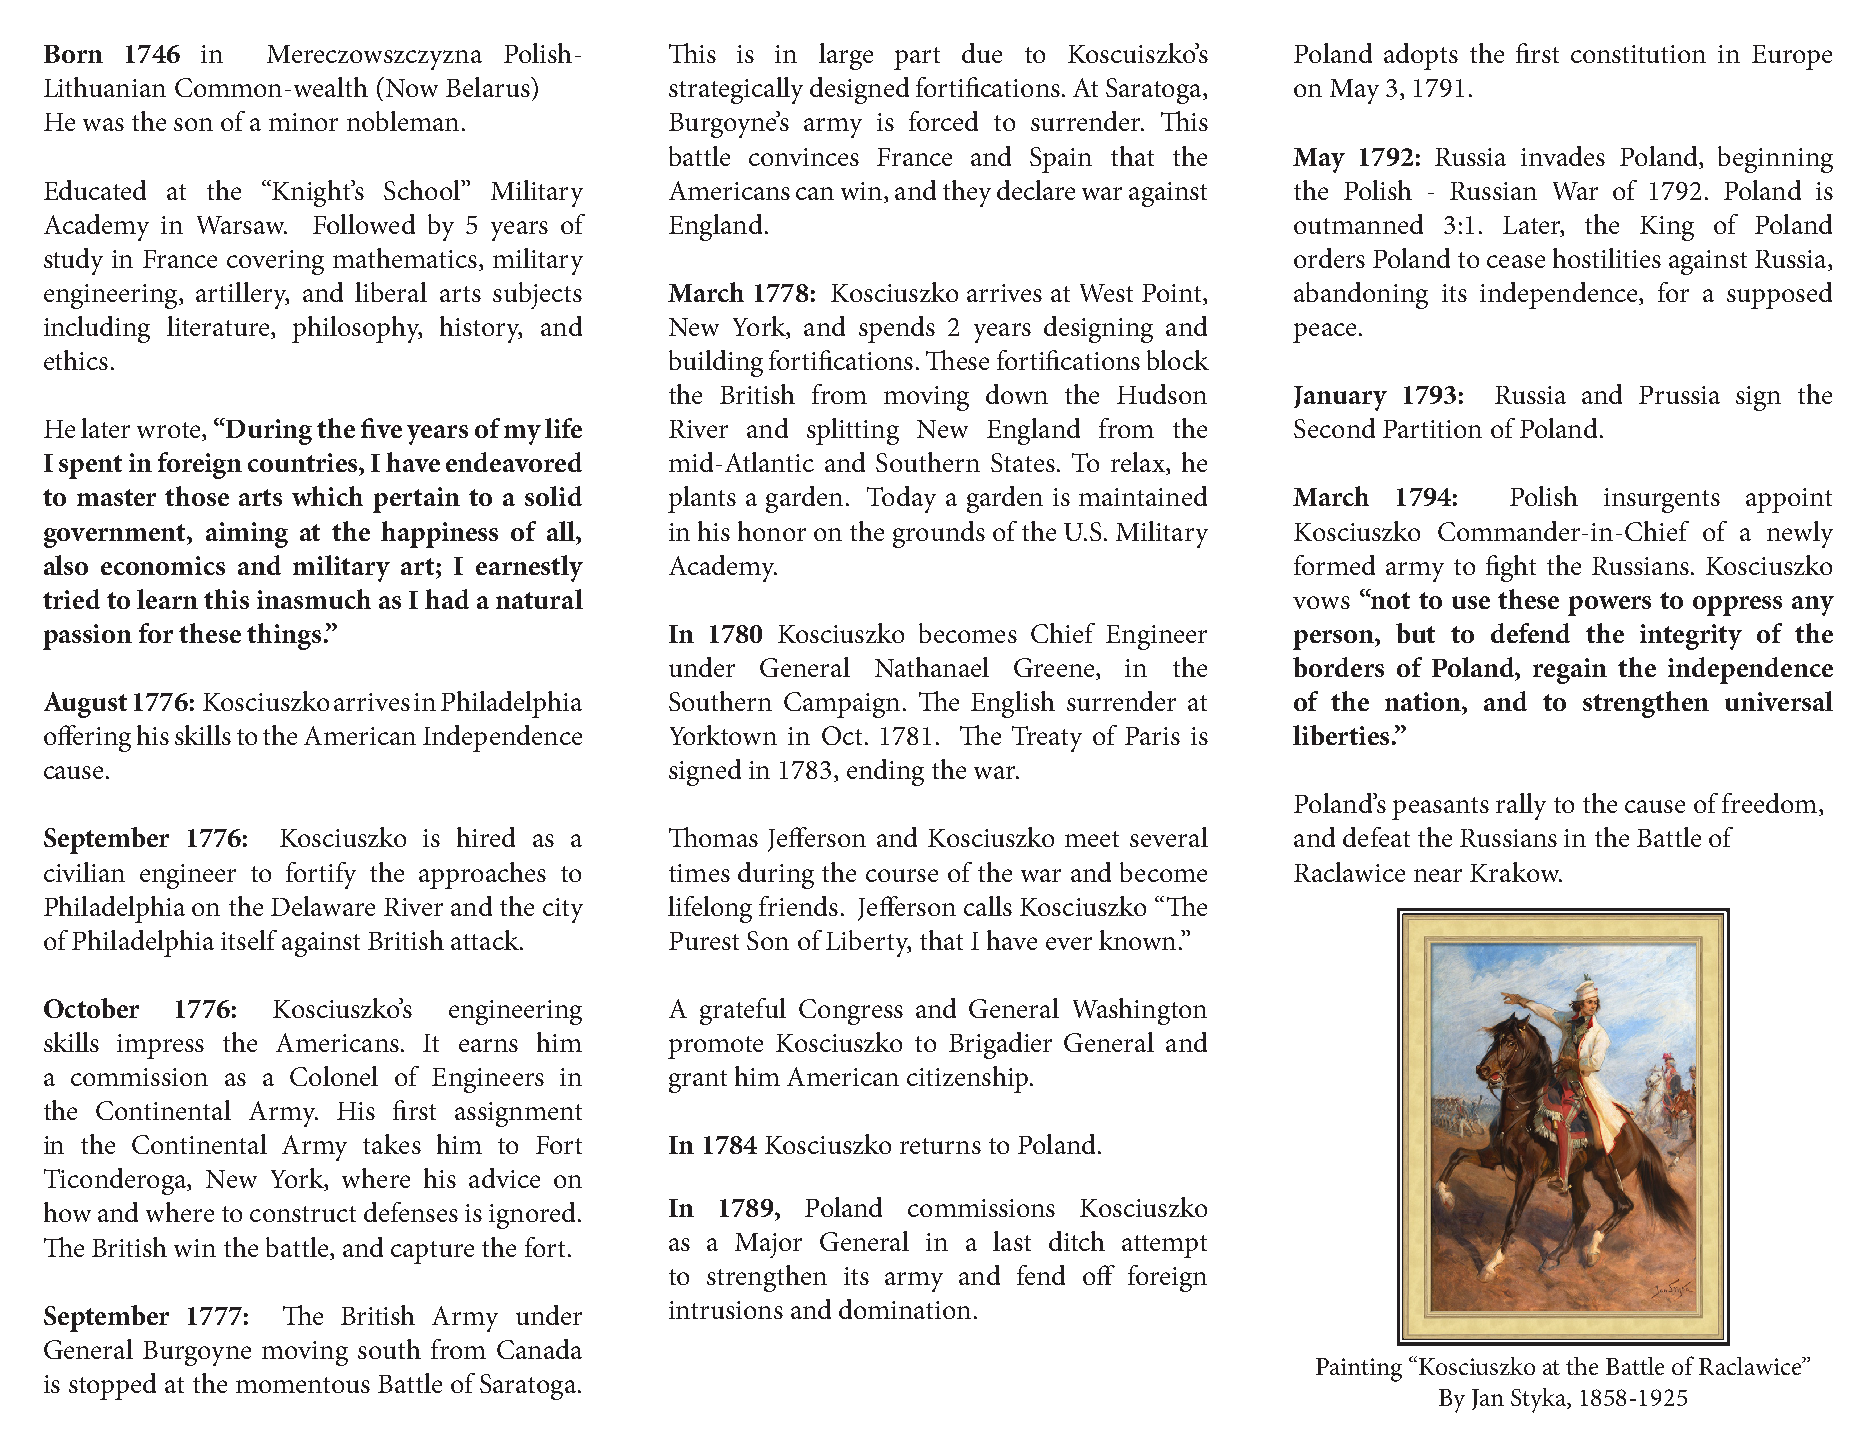 This screenshot has height=1449, width=1876. I want to click on constitution, so click(1638, 54).
